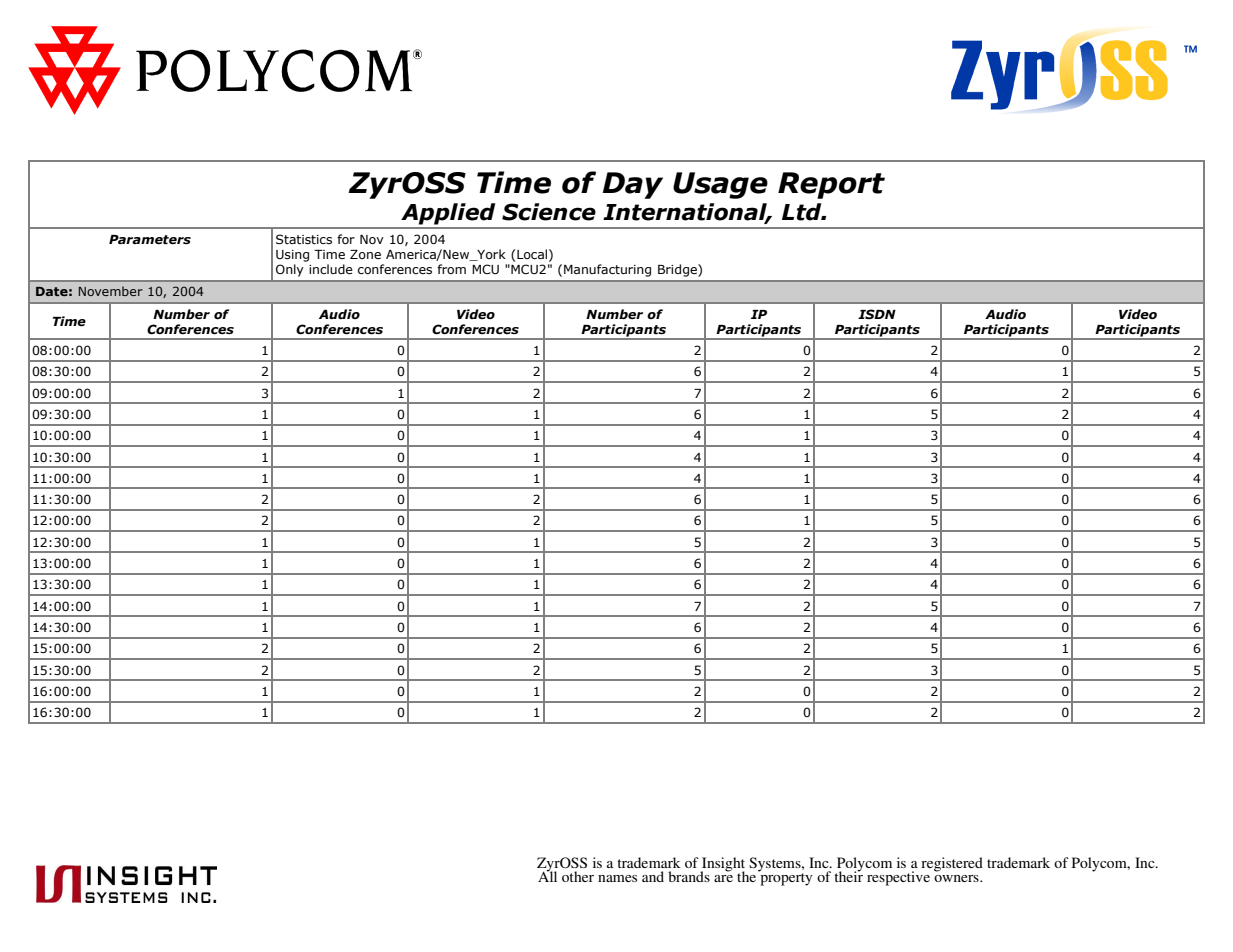 The width and height of the screenshot is (1233, 952). Describe the element at coordinates (547, 875) in the screenshot. I see `All` at that location.
